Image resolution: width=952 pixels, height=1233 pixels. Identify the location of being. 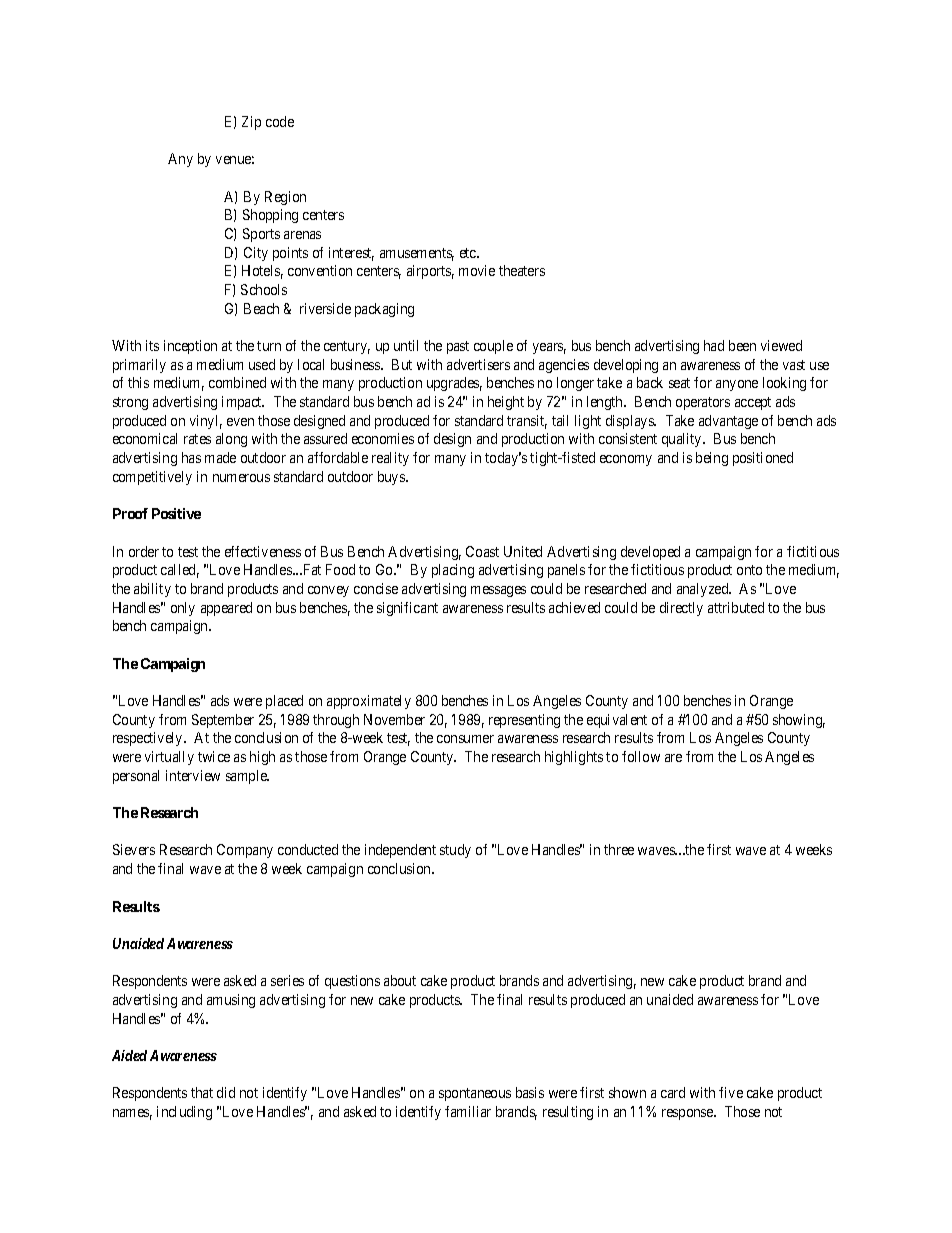
(712, 459).
